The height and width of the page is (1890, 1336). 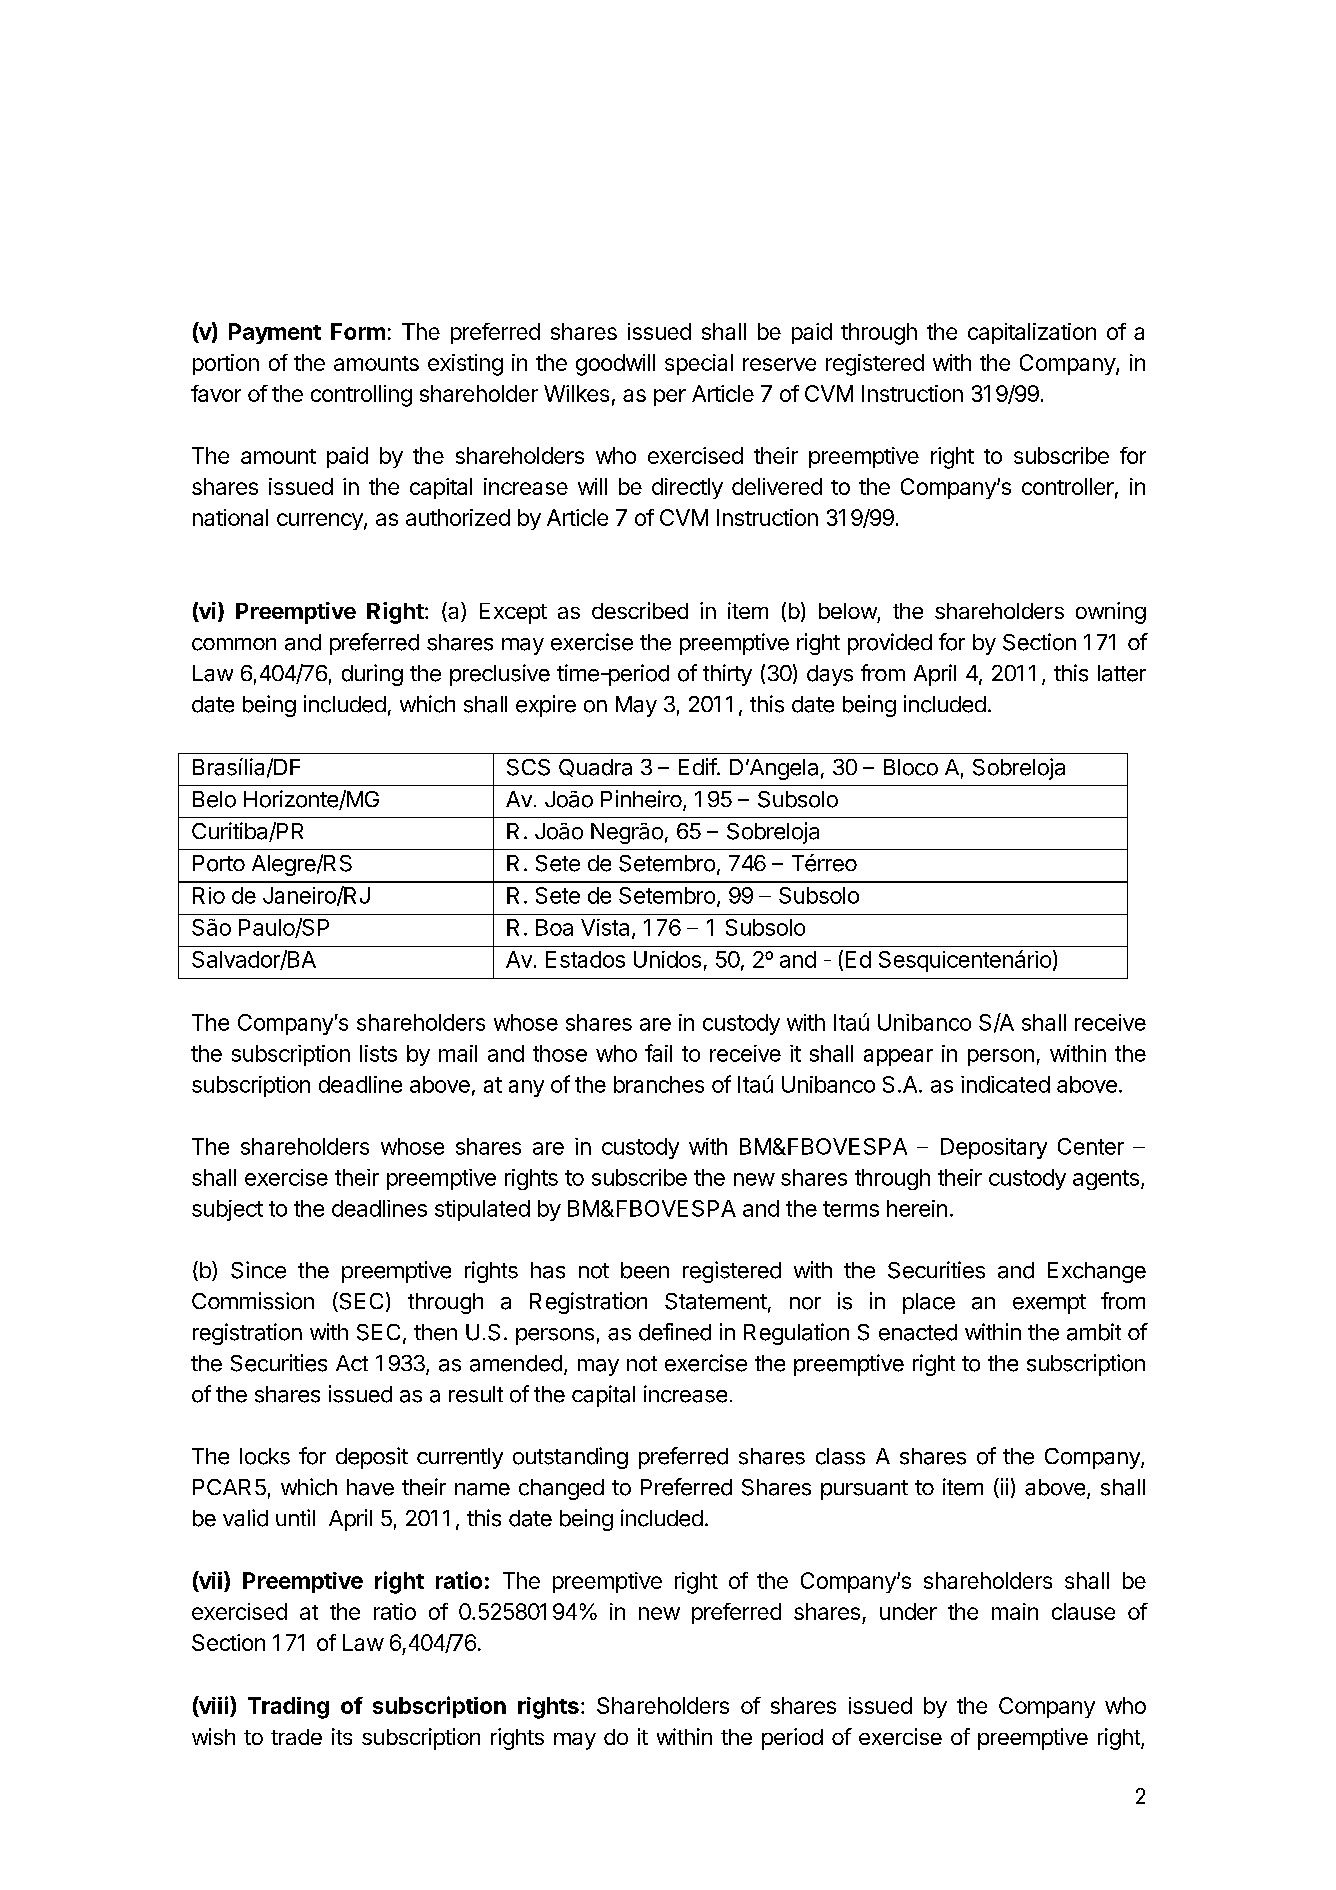 I want to click on special, so click(x=699, y=364).
